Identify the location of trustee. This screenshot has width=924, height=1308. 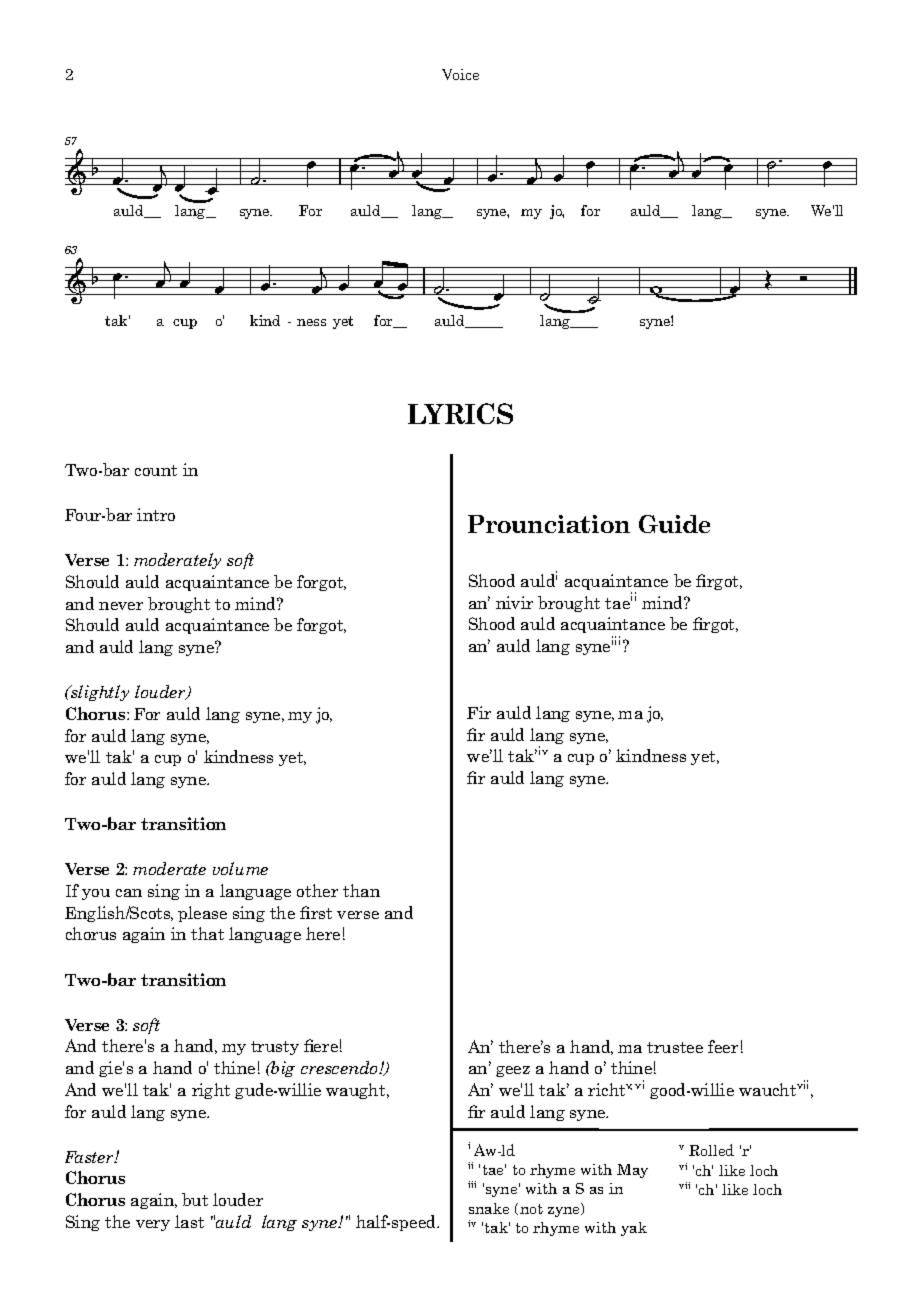
(675, 1047).
